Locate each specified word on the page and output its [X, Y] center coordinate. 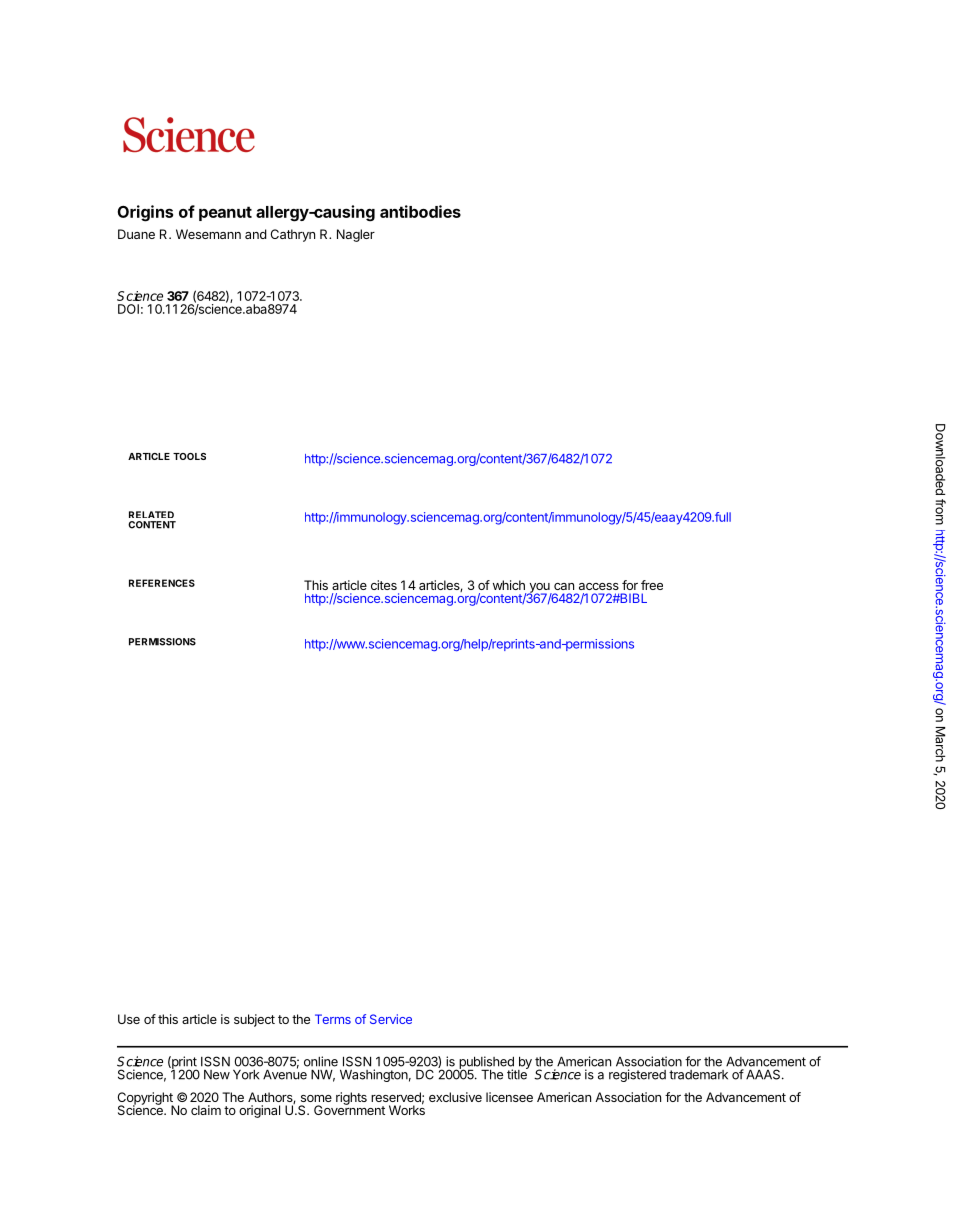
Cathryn [293, 235]
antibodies [420, 211]
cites [384, 585]
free [652, 585]
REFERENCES [162, 583]
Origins [145, 213]
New [217, 1075]
